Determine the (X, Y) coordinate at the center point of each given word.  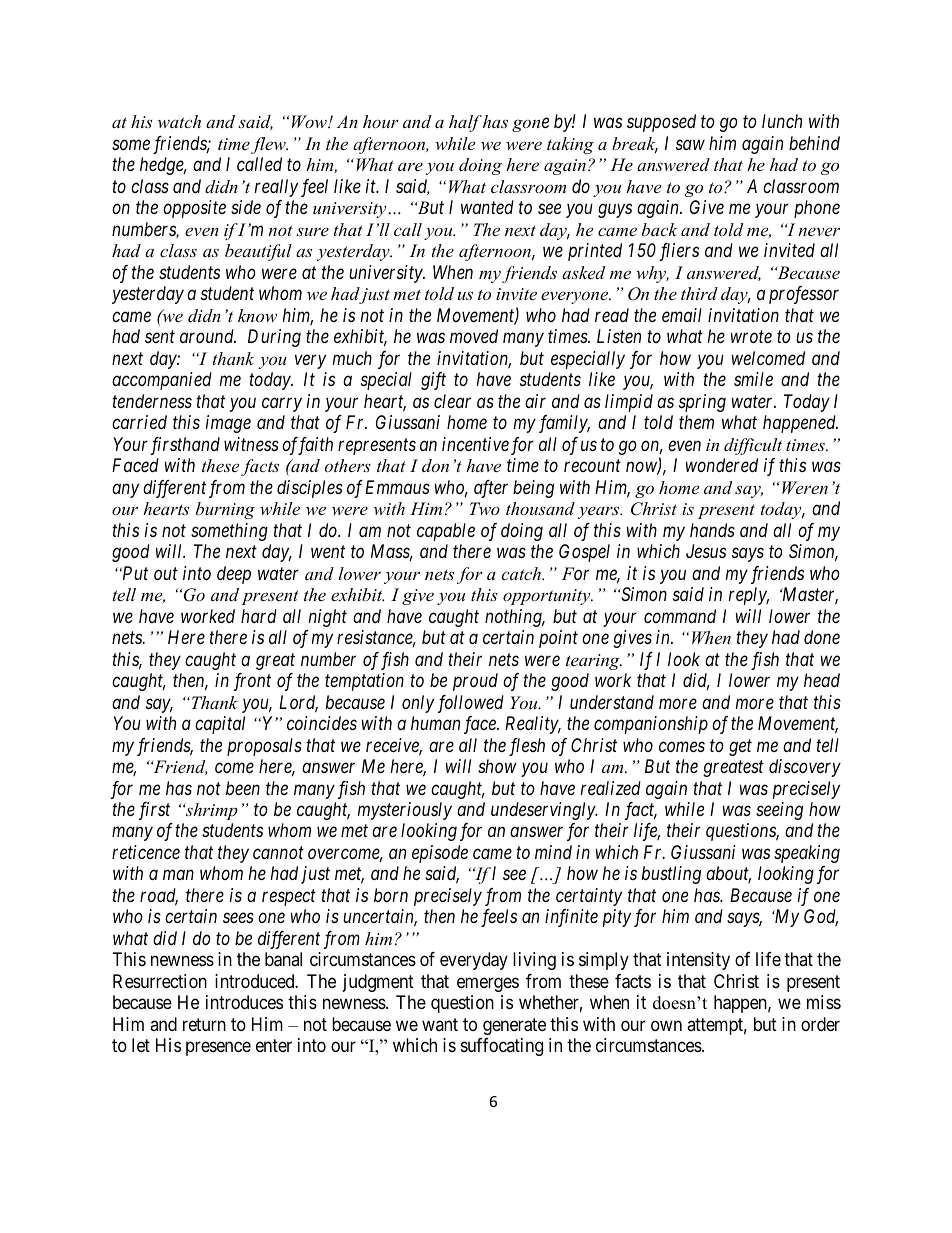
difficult (753, 446)
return (204, 1024)
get (740, 747)
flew (269, 145)
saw (690, 145)
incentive (475, 444)
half (465, 123)
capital (220, 725)
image (228, 424)
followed (471, 704)
